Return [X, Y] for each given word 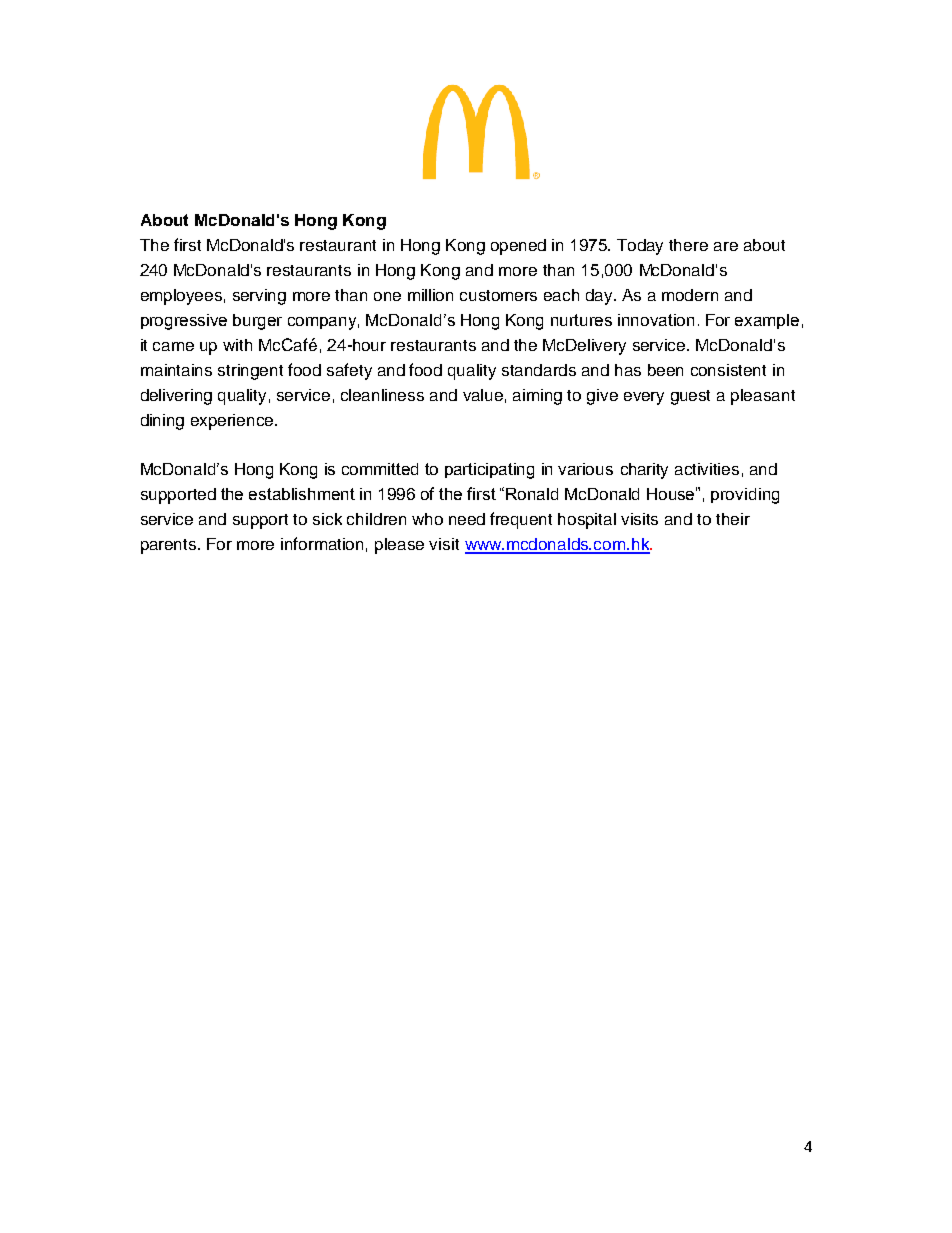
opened [518, 247]
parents [170, 546]
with [237, 345]
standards [539, 370]
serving [259, 297]
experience [233, 422]
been [665, 370]
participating [489, 471]
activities [707, 469]
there [688, 245]
